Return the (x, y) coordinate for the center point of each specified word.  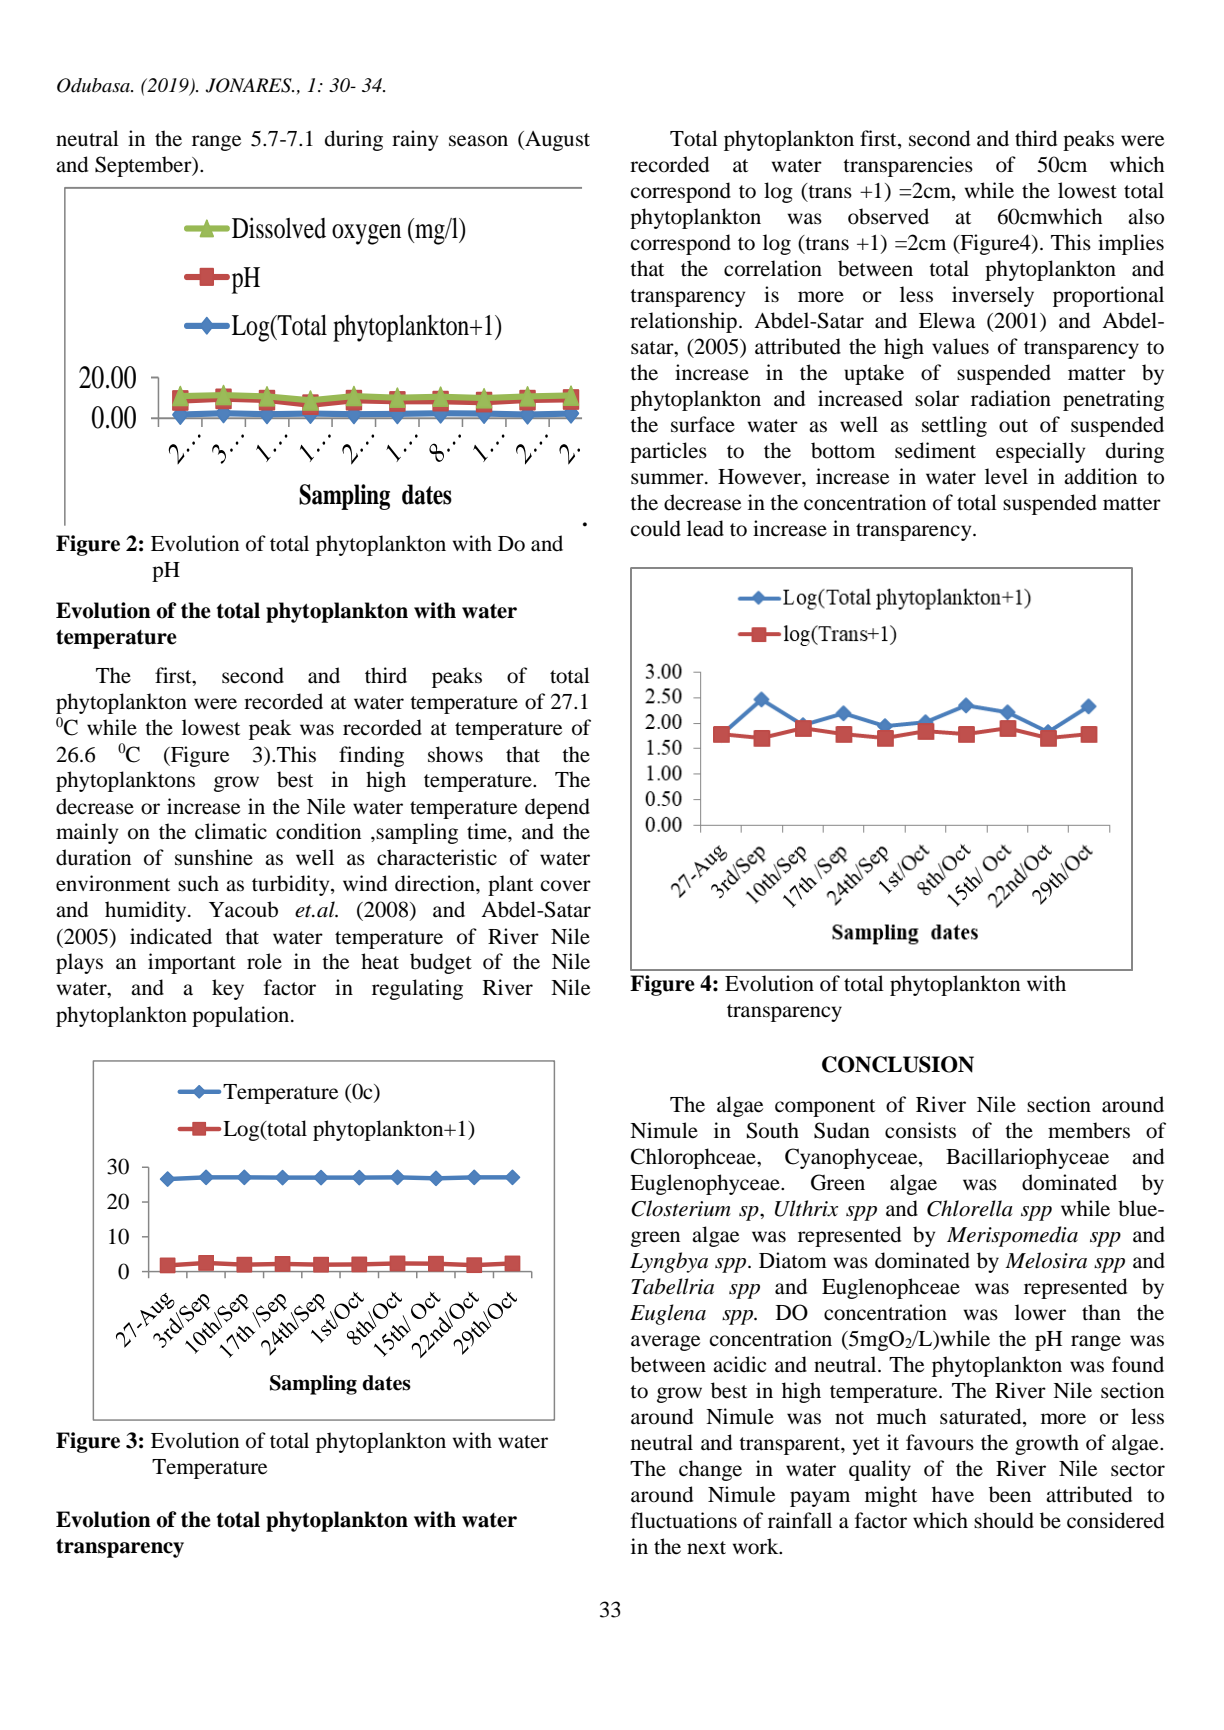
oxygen (366, 234)
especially (1040, 452)
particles (668, 452)
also (1146, 216)
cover (565, 886)
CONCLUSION (898, 1064)
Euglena (668, 1314)
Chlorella (970, 1208)
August (556, 141)
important (192, 963)
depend (557, 808)
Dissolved (279, 228)
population (242, 1016)
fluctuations (684, 1520)
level (1006, 476)
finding (371, 756)
